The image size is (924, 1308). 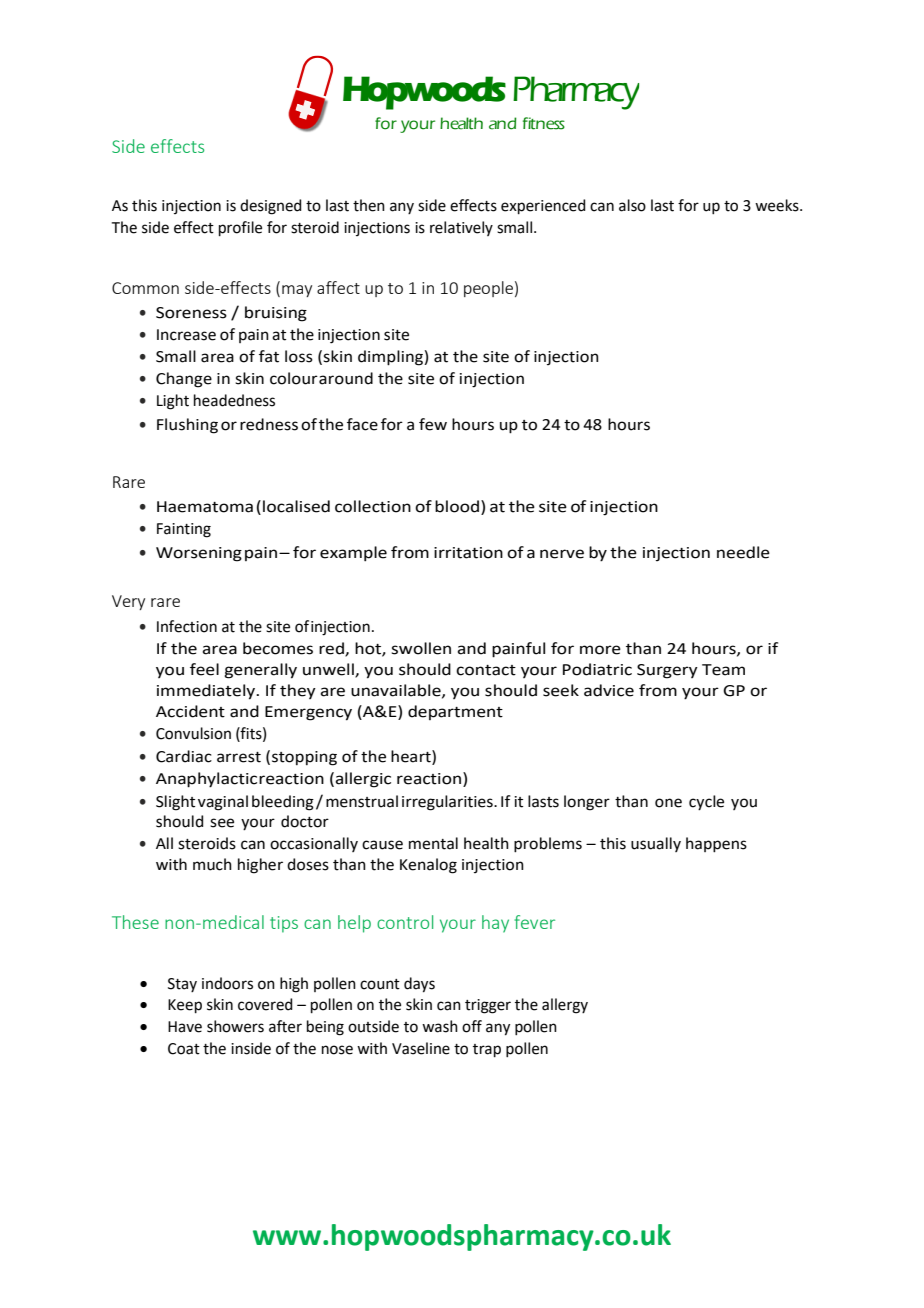 What do you see at coordinates (440, 1026) in the screenshot?
I see `wash` at bounding box center [440, 1026].
